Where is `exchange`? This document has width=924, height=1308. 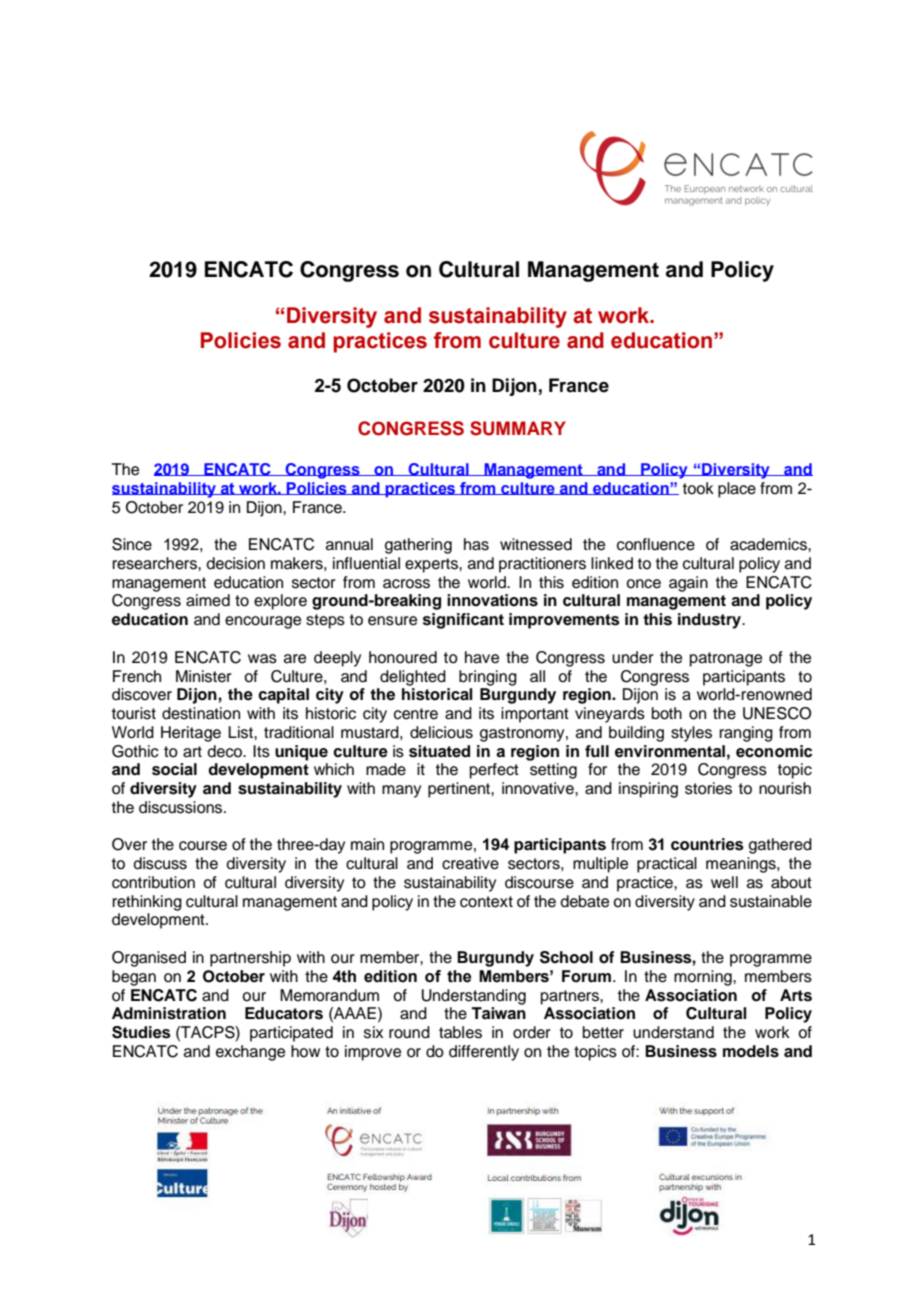 exchange is located at coordinates (250, 1053).
